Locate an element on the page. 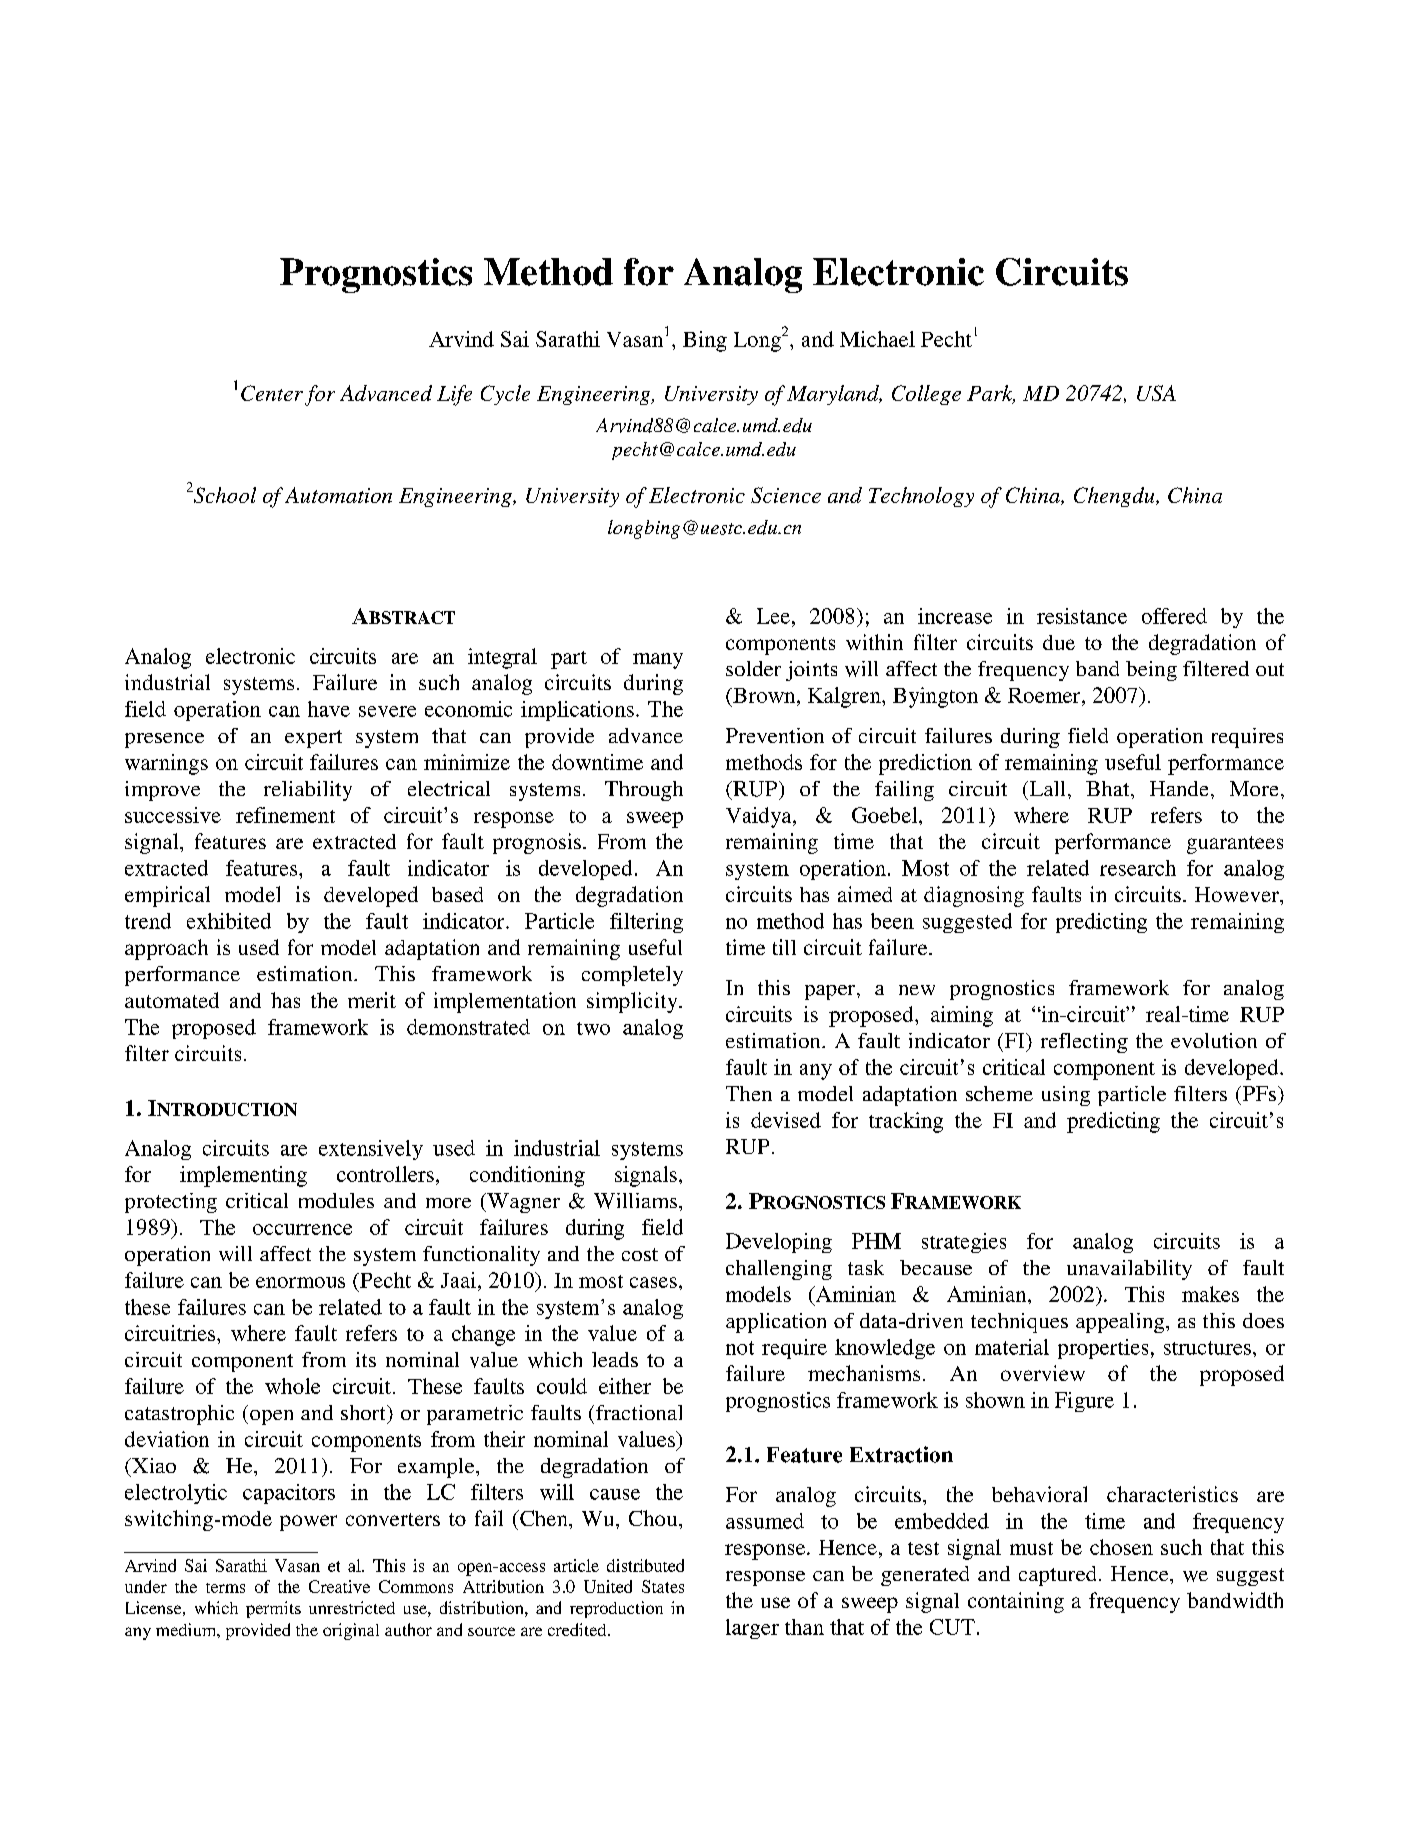 The width and height of the page is (1409, 1824). unavailability is located at coordinates (1129, 1270).
